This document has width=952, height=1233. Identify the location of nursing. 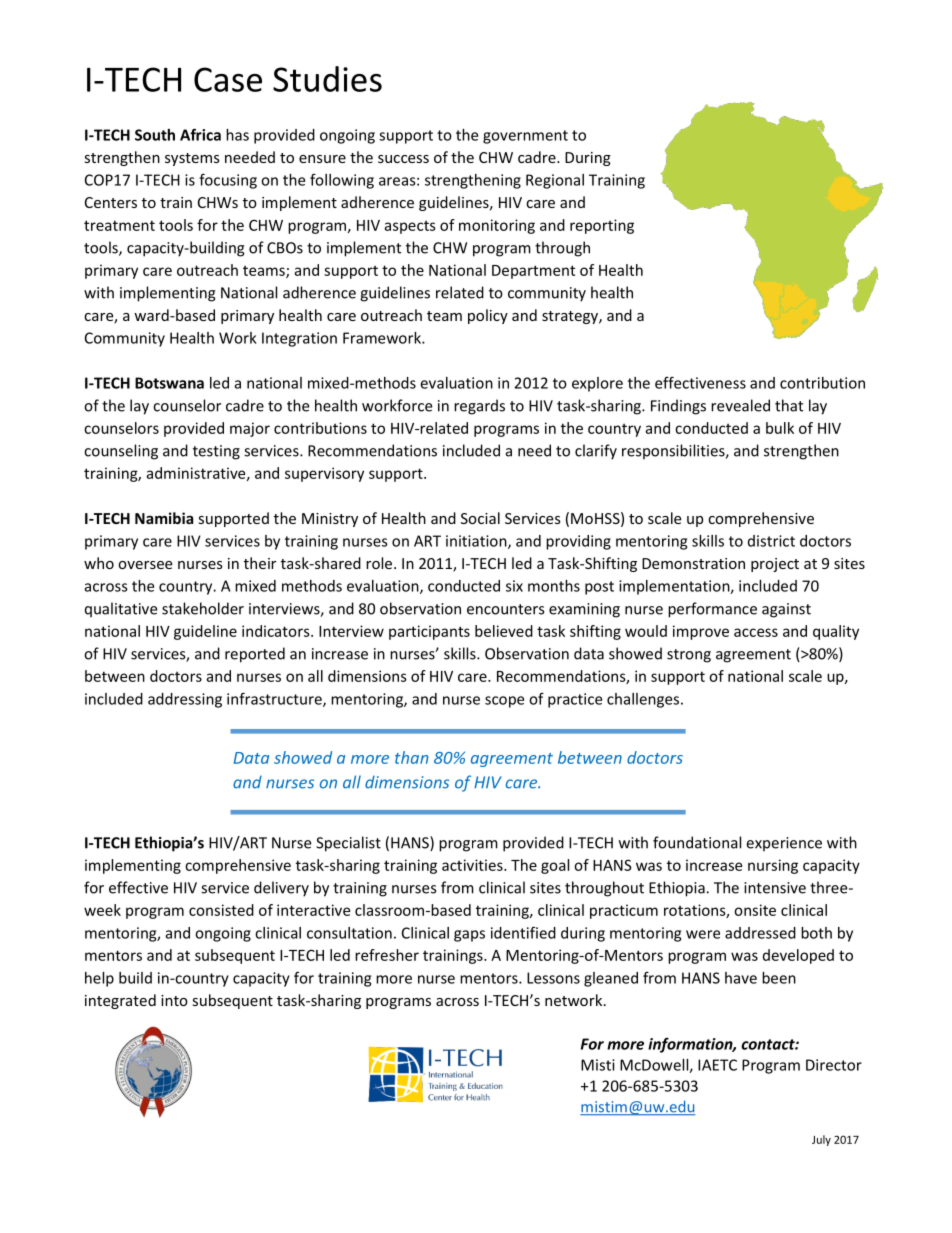
(773, 866).
